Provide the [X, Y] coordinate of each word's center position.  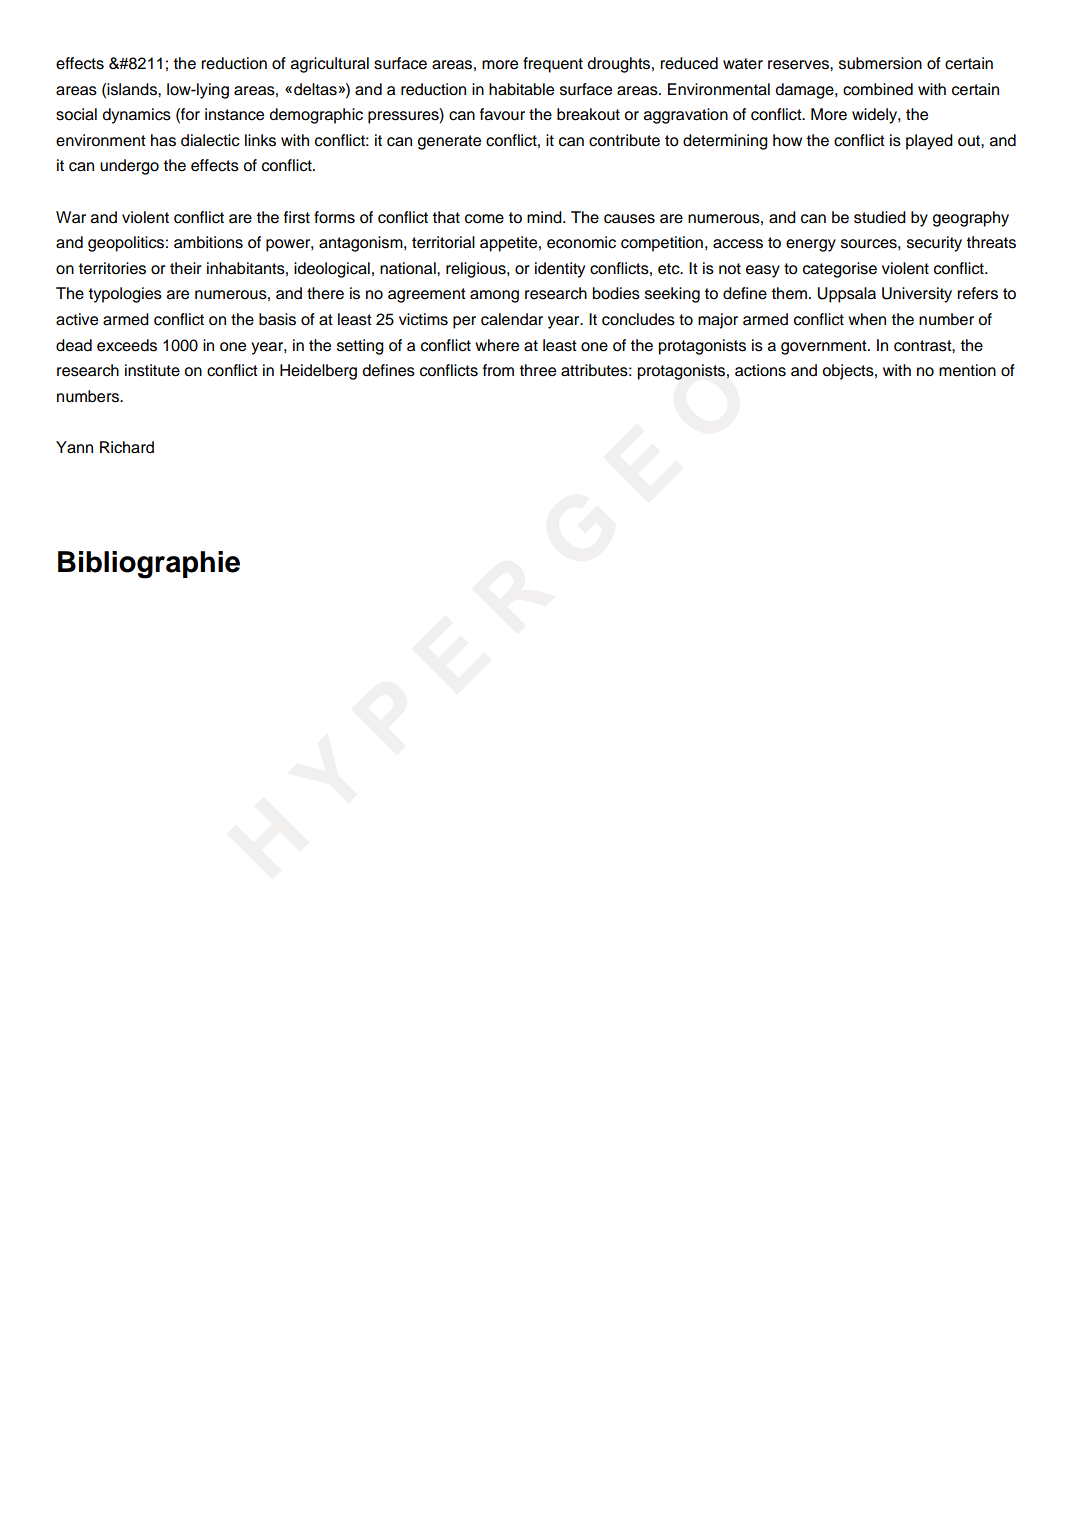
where [497, 345]
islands [133, 89]
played [929, 142]
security [934, 244]
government [825, 347]
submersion [880, 63]
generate [449, 142]
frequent [553, 65]
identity [560, 270]
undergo [129, 167]
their [186, 268]
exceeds [127, 345]
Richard [127, 447]
